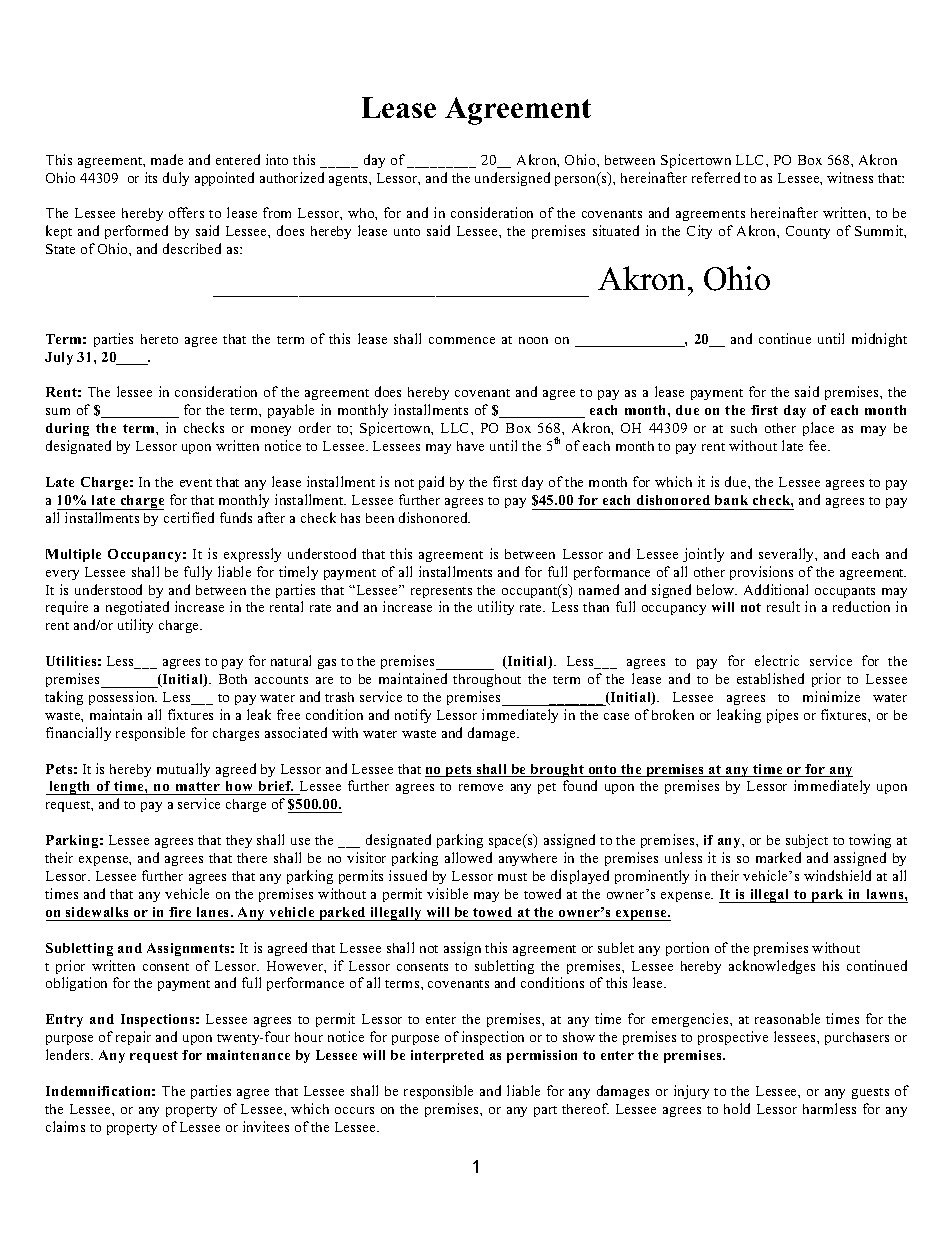  I want to click on electric, so click(777, 660).
